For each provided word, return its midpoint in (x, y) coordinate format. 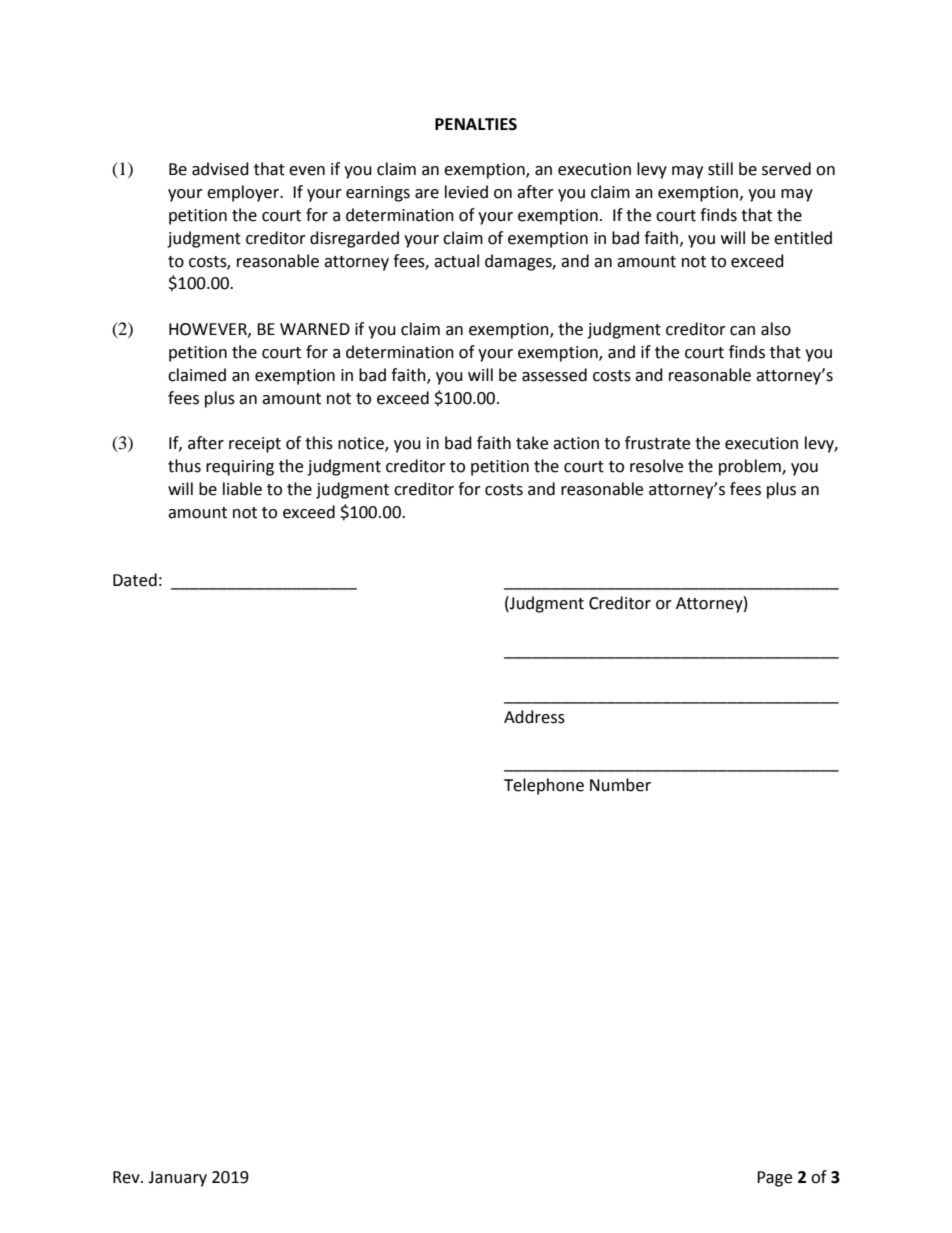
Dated (135, 580)
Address (534, 717)
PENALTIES (476, 124)
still (720, 169)
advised (220, 169)
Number (620, 785)
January (177, 1179)
